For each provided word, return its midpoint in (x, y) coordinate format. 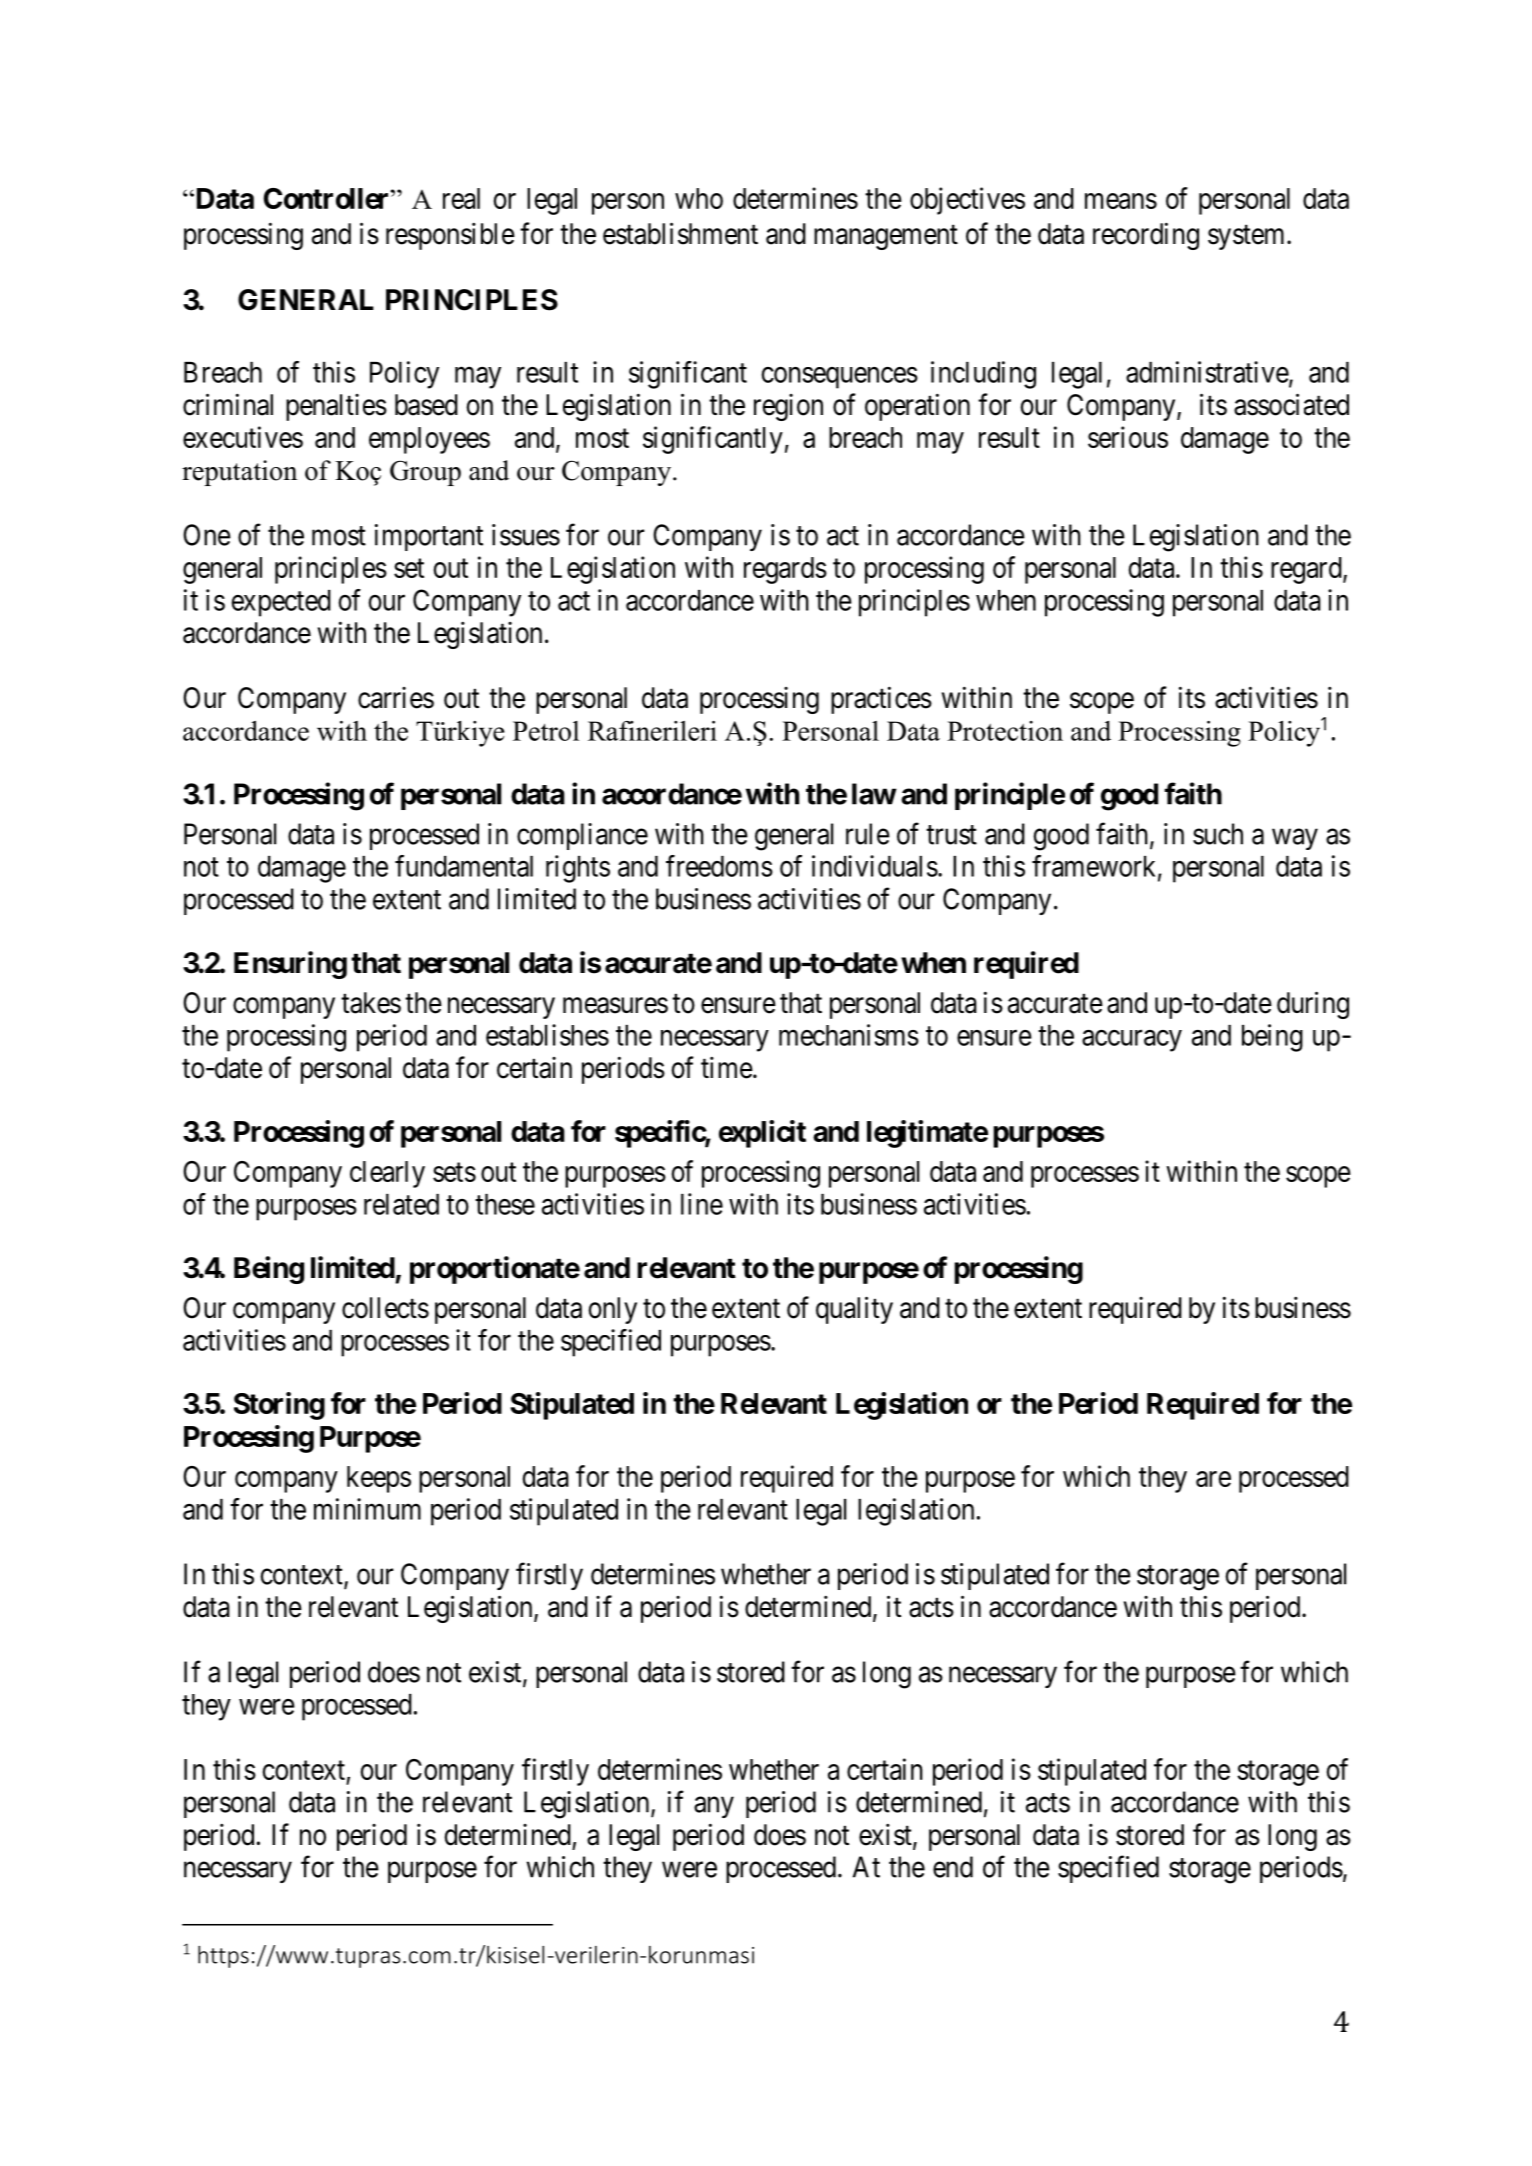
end (953, 1867)
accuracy (1132, 1041)
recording (1146, 236)
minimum (367, 1509)
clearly (387, 1174)
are (1213, 1479)
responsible (450, 236)
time (727, 1068)
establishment (680, 233)
